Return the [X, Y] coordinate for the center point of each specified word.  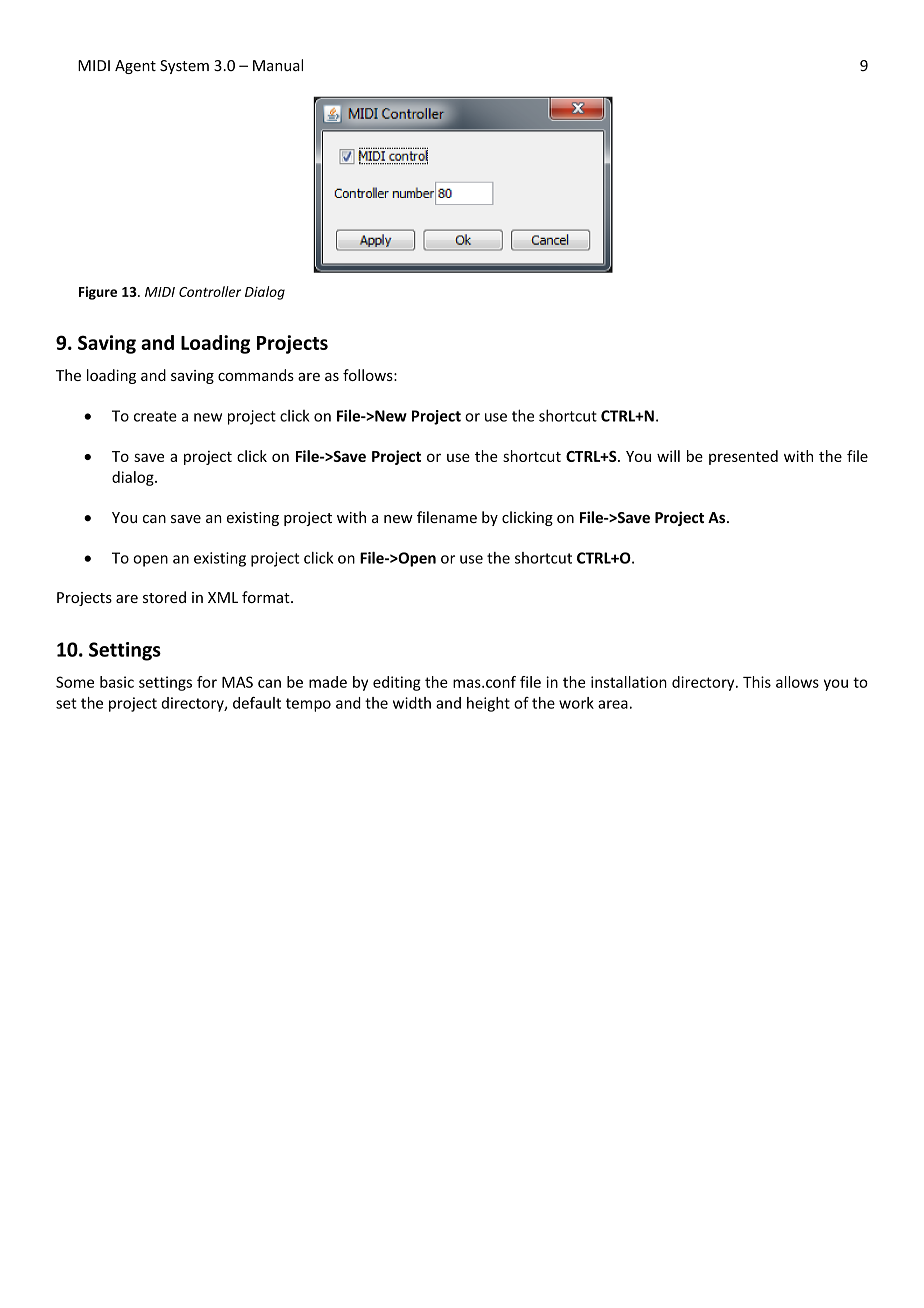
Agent [135, 67]
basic [117, 682]
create [155, 416]
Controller [210, 291]
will [668, 456]
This [757, 682]
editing [397, 683]
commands [256, 375]
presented [743, 457]
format [267, 597]
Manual [278, 65]
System [184, 67]
